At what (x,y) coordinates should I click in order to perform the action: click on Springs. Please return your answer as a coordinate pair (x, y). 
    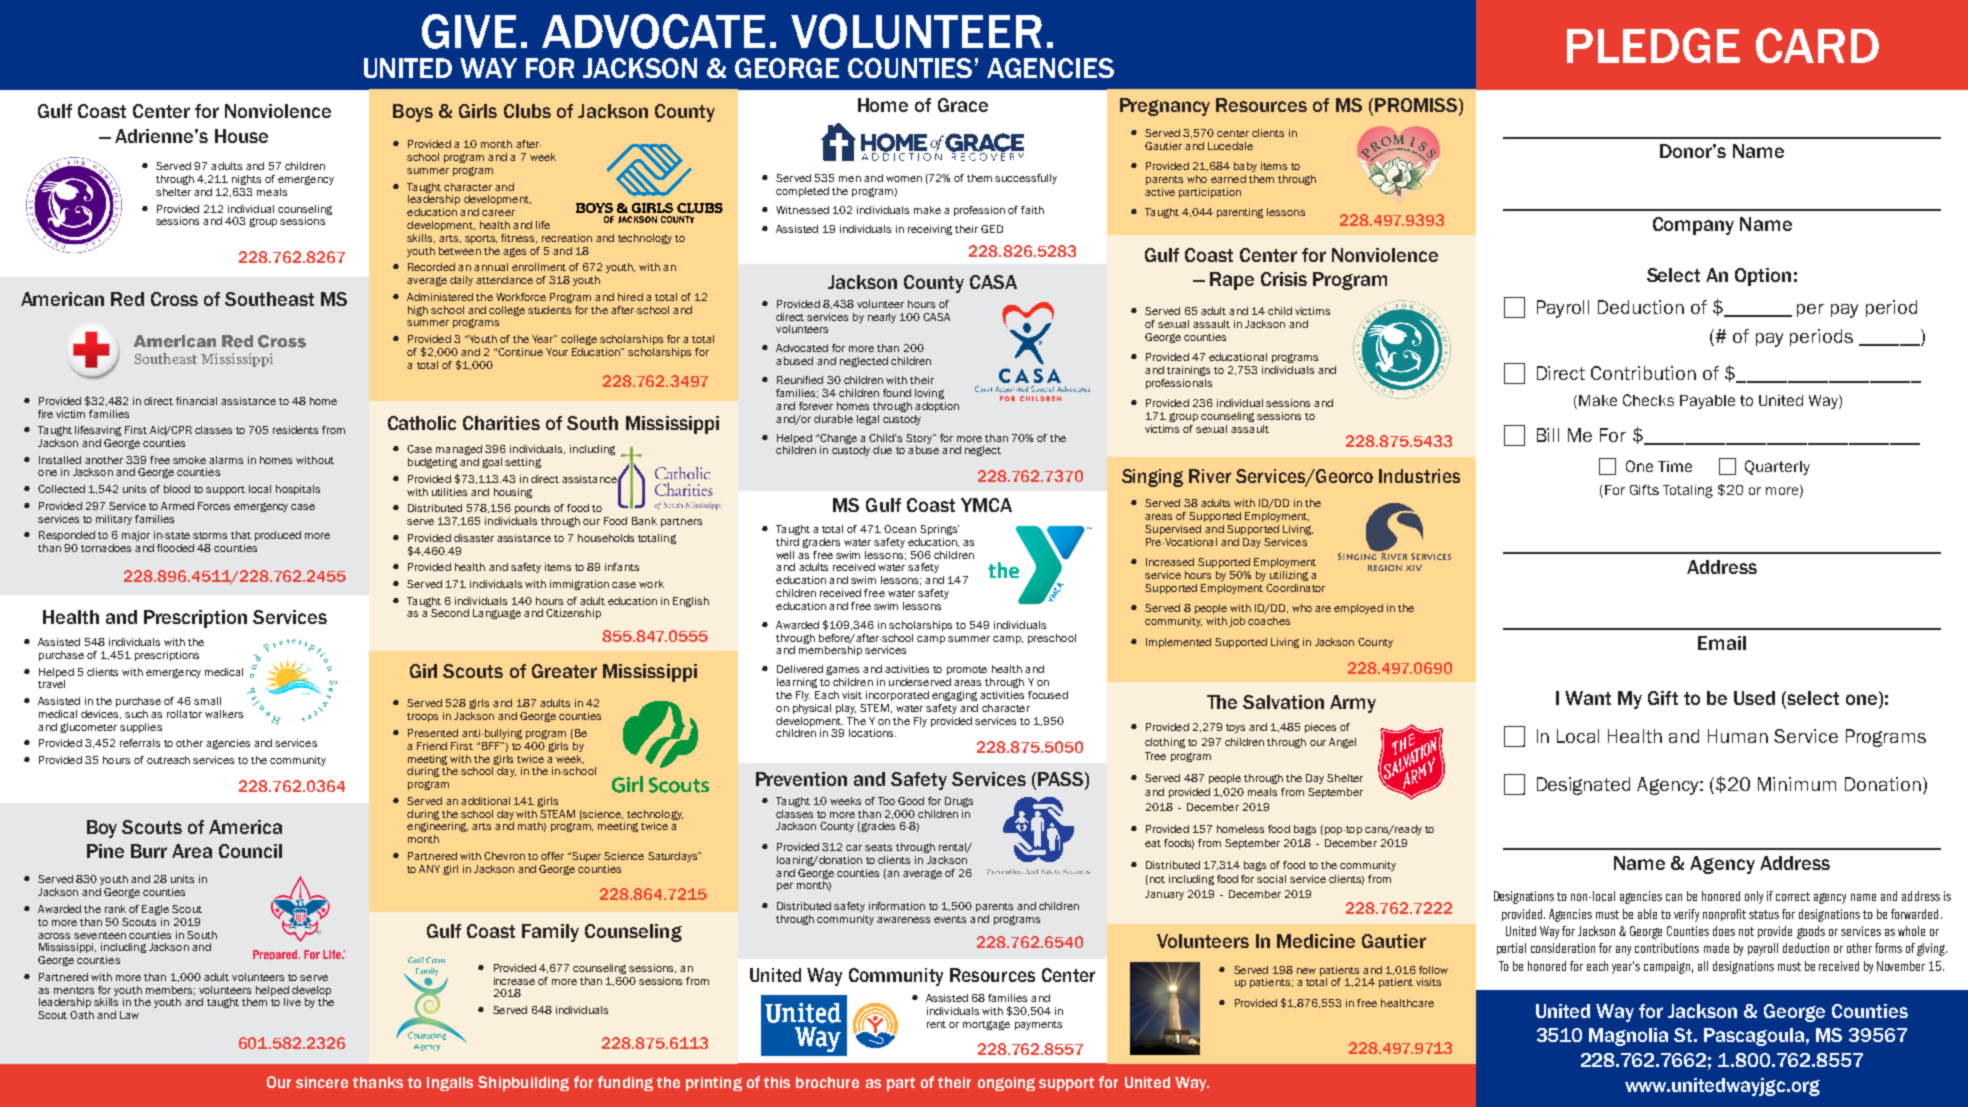
    Looking at the image, I should click on (939, 530).
